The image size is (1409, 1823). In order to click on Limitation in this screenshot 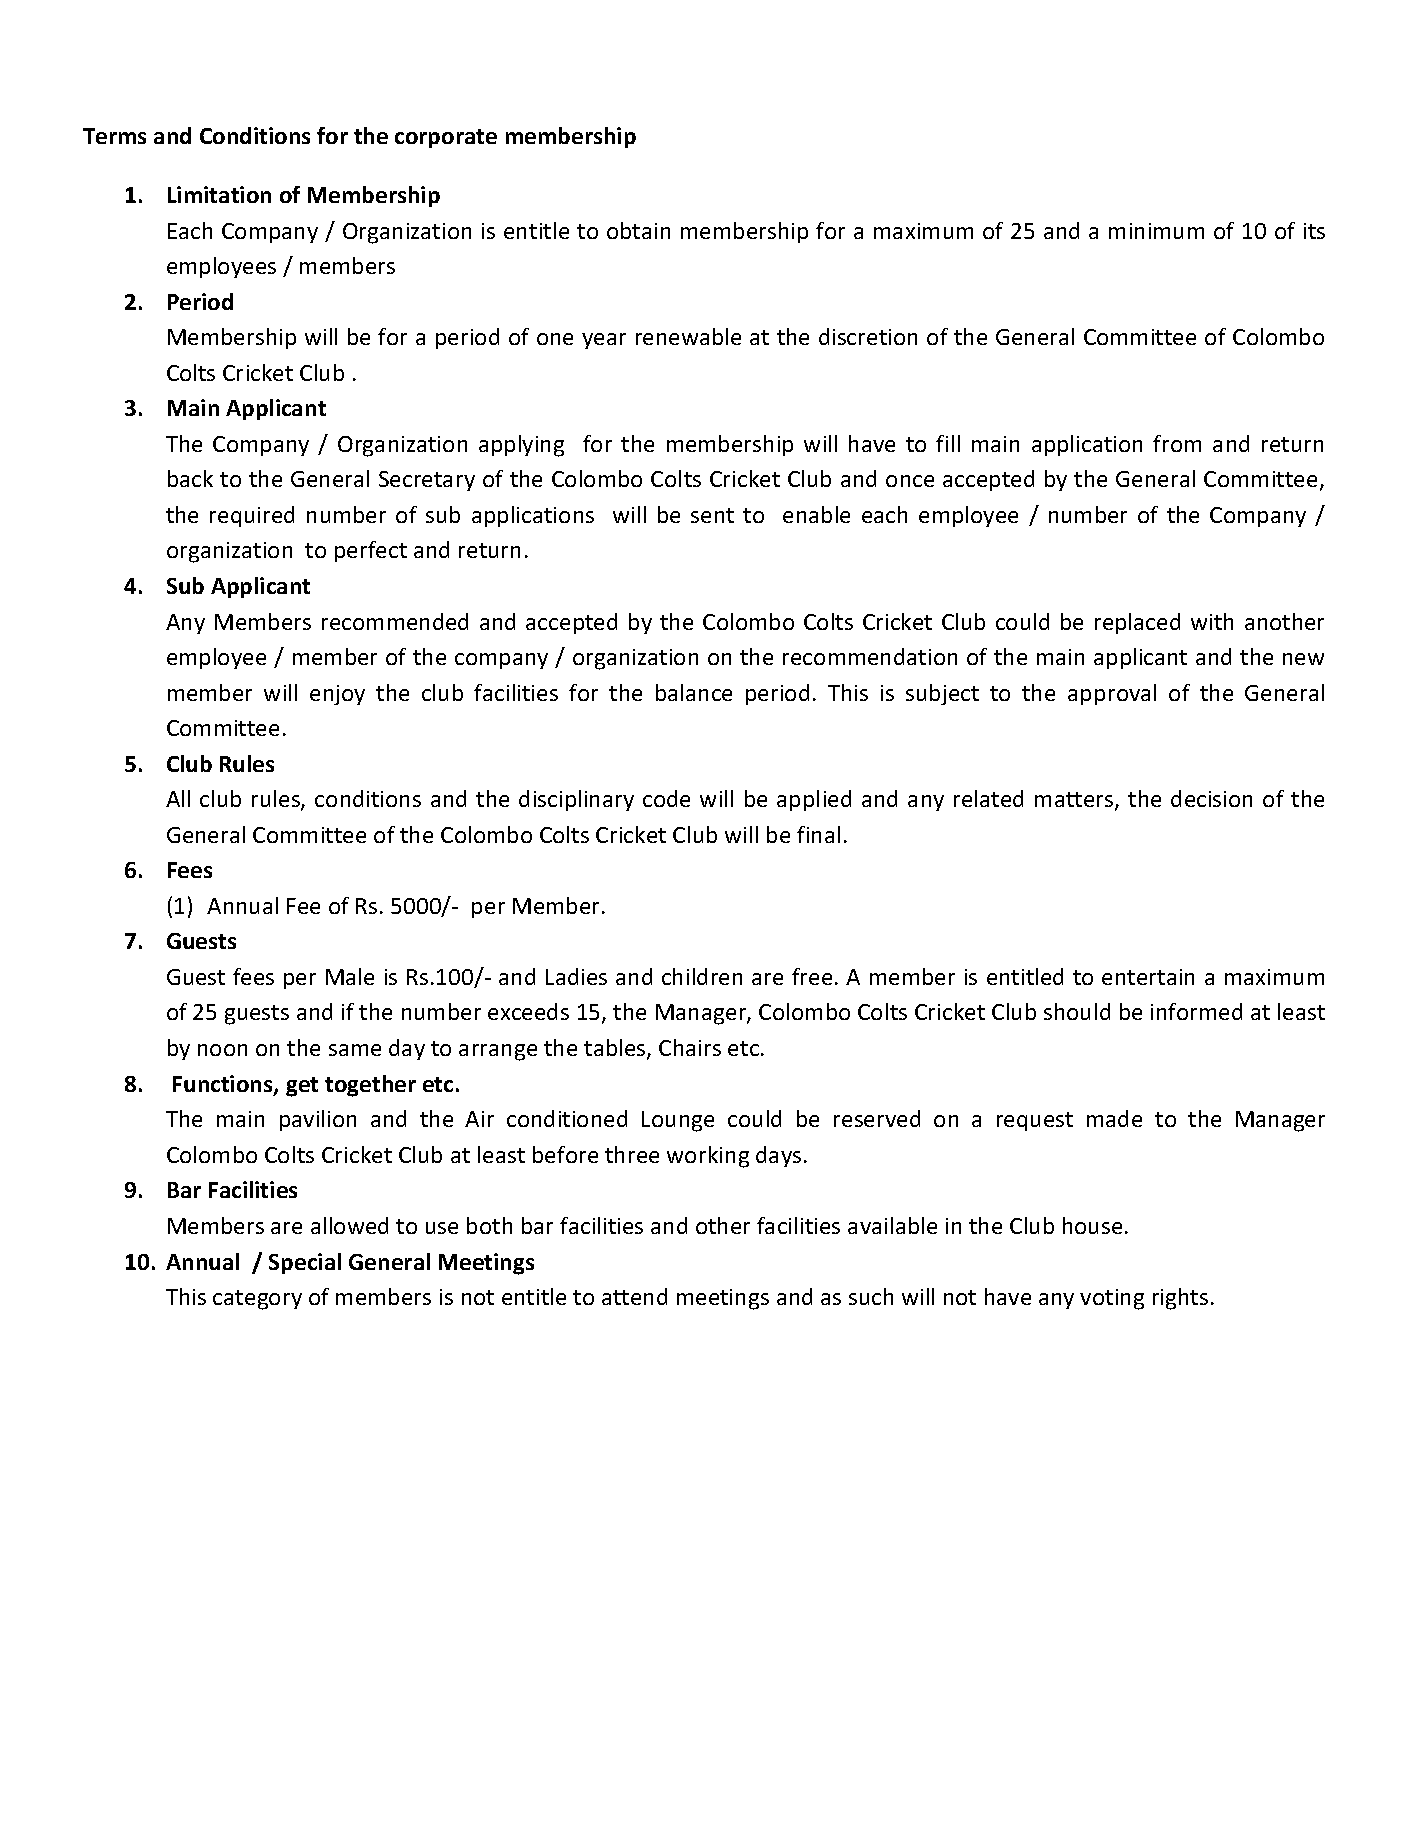, I will do `click(219, 194)`.
